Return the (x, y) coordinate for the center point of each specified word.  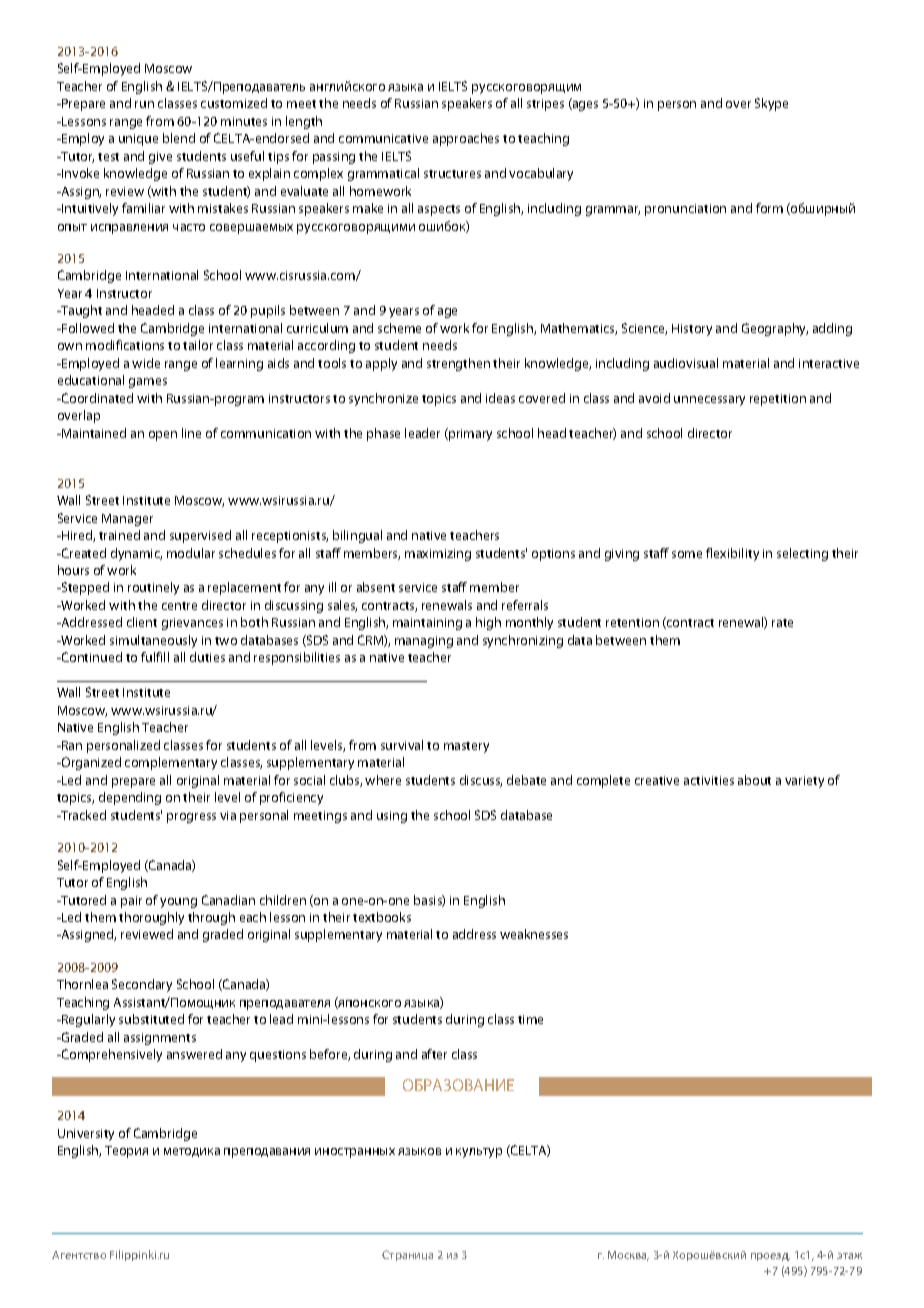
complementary (171, 763)
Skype (771, 104)
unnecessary (709, 401)
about (754, 780)
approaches (466, 139)
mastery (466, 747)
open (163, 436)
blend (179, 138)
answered (194, 1054)
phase (383, 434)
